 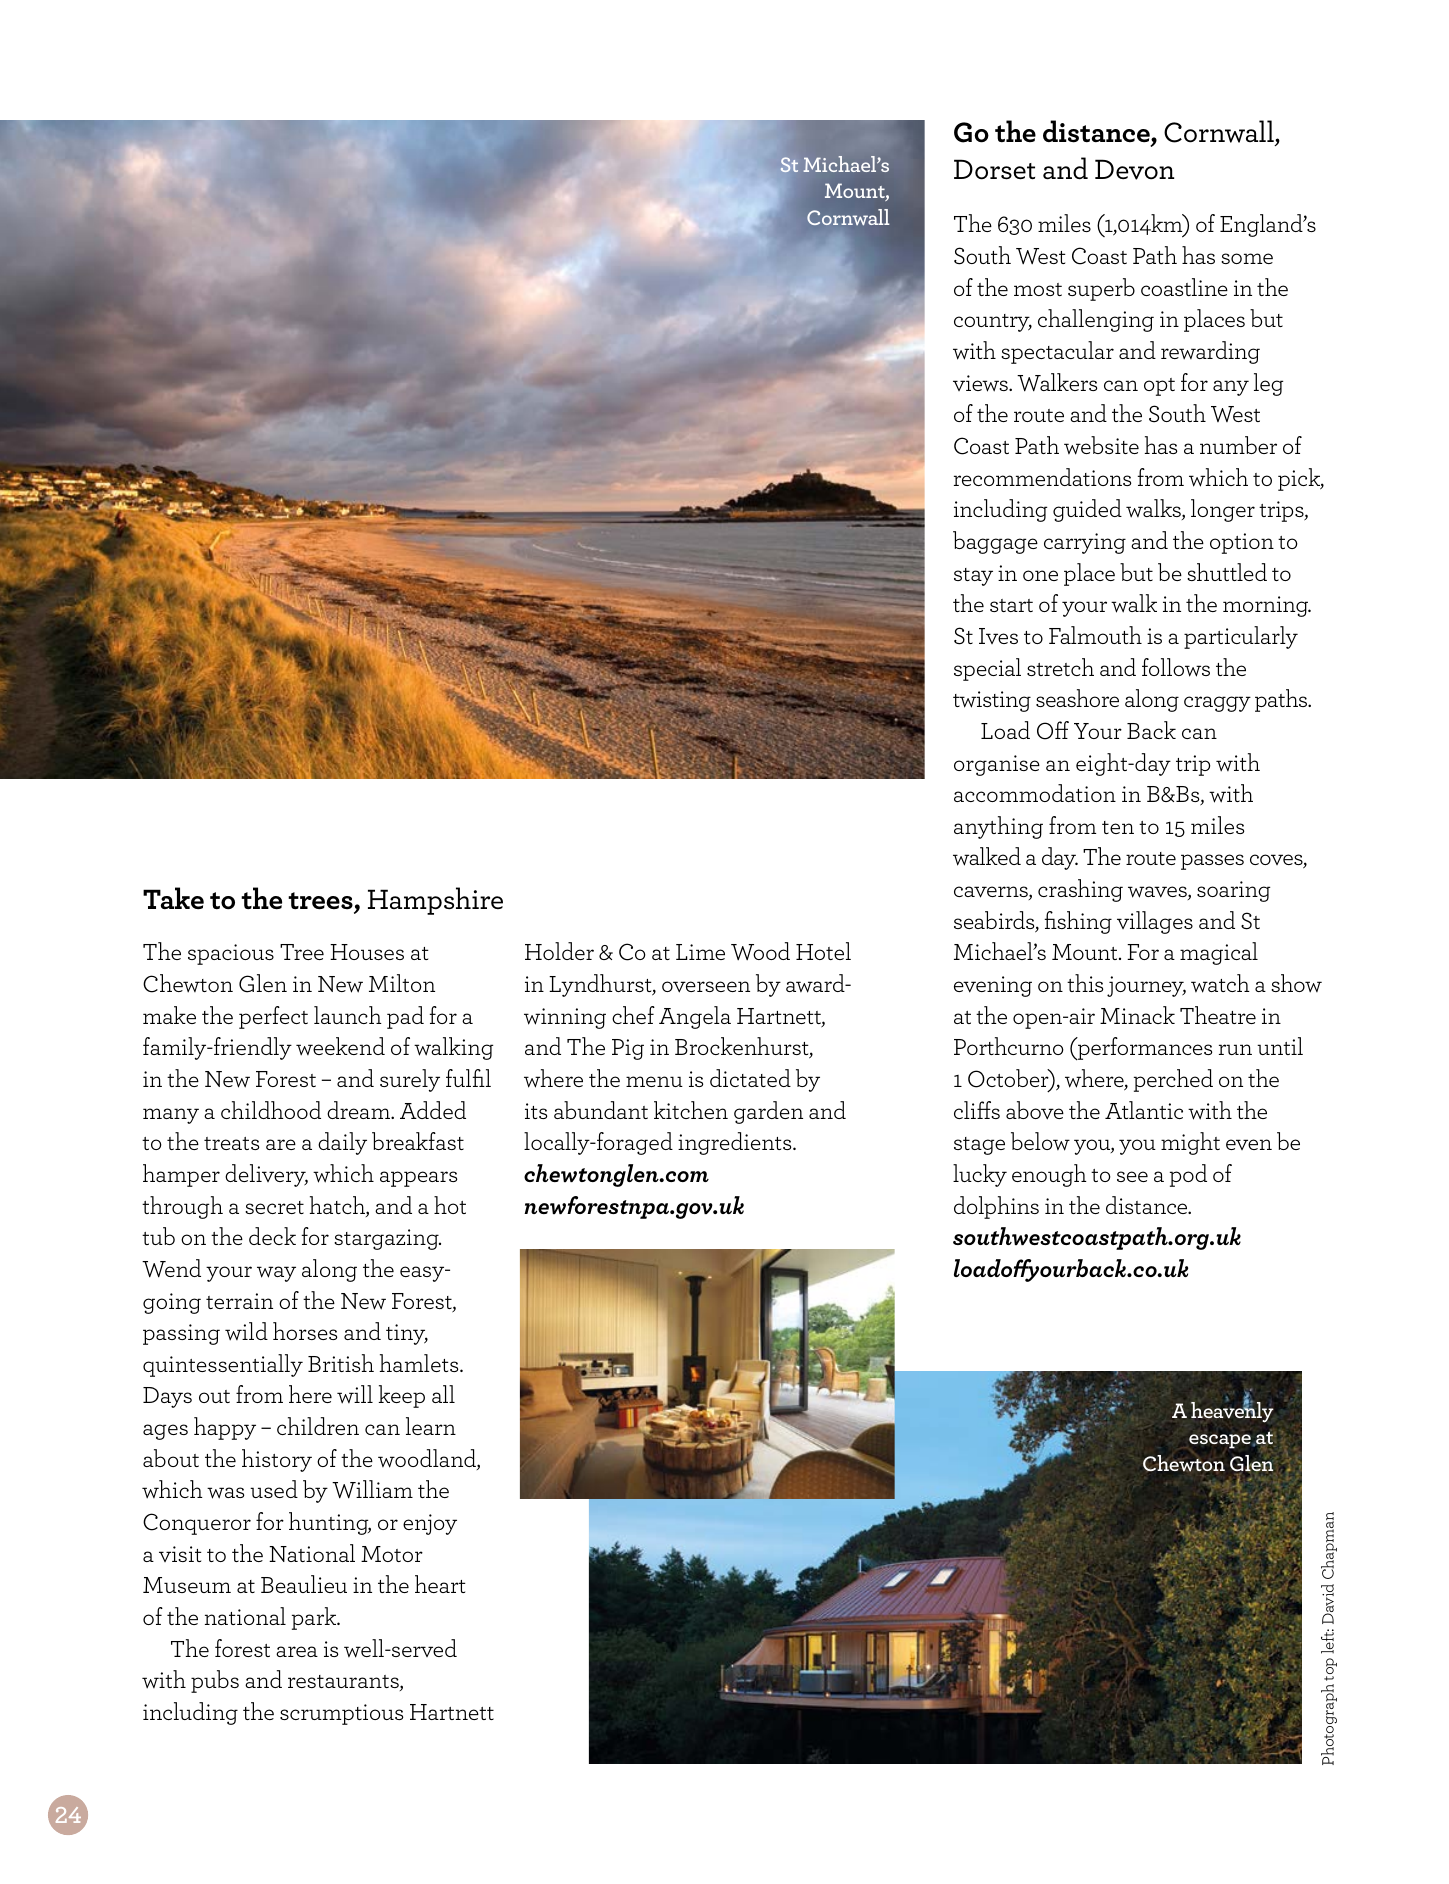 I want to click on area, so click(x=297, y=1651).
